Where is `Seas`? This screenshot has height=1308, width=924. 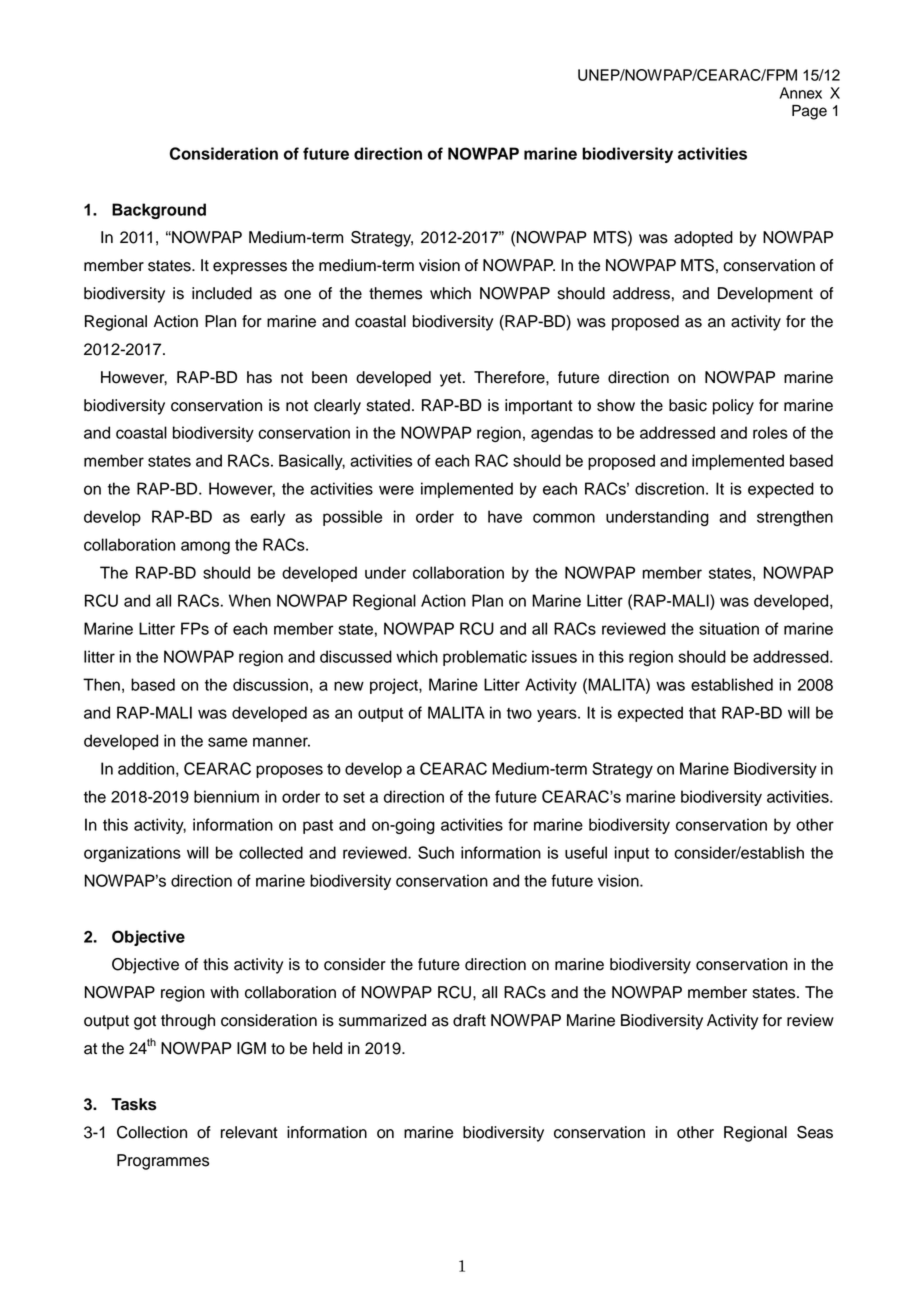 Seas is located at coordinates (815, 1132).
